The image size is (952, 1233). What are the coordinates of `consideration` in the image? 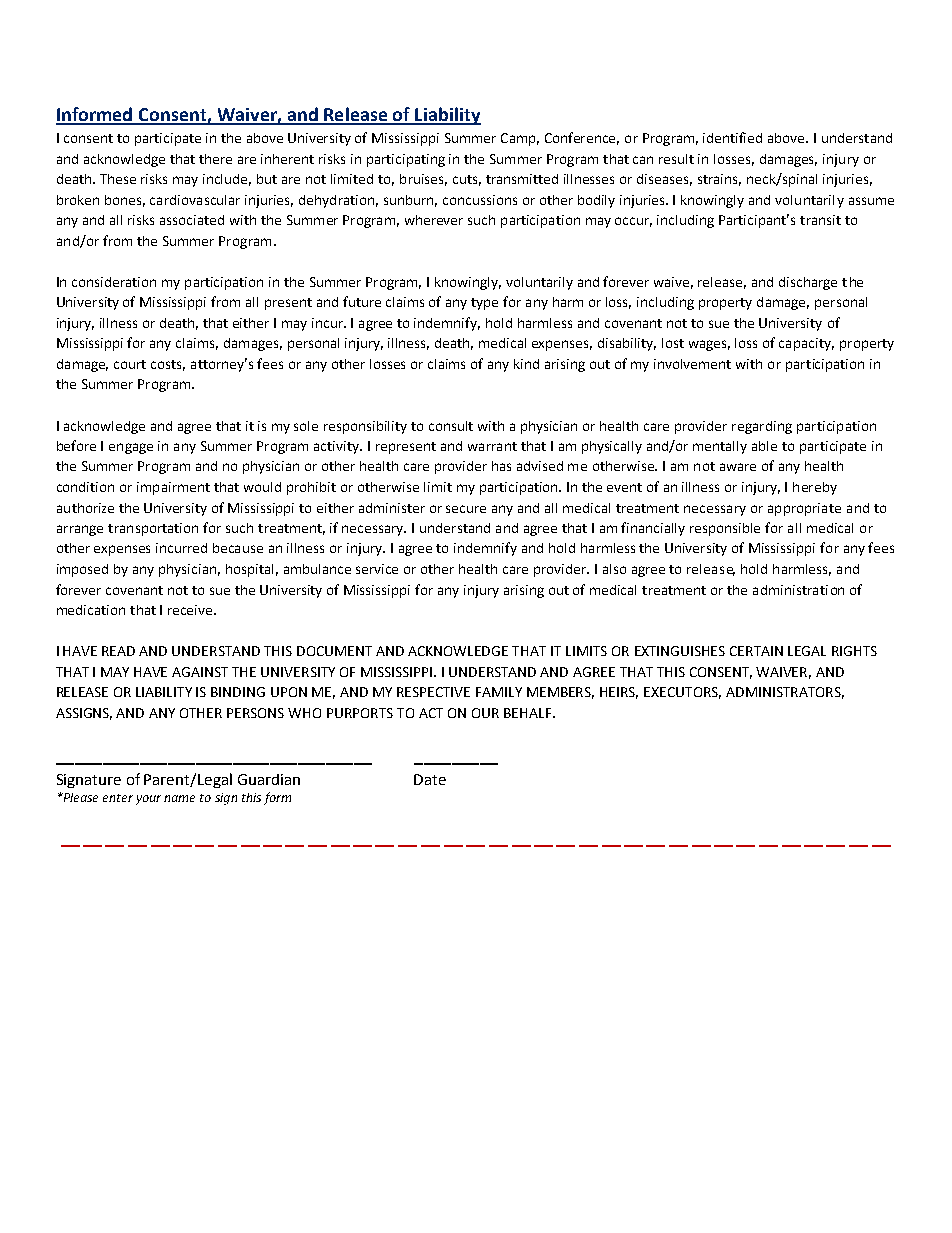 It's located at (114, 282).
